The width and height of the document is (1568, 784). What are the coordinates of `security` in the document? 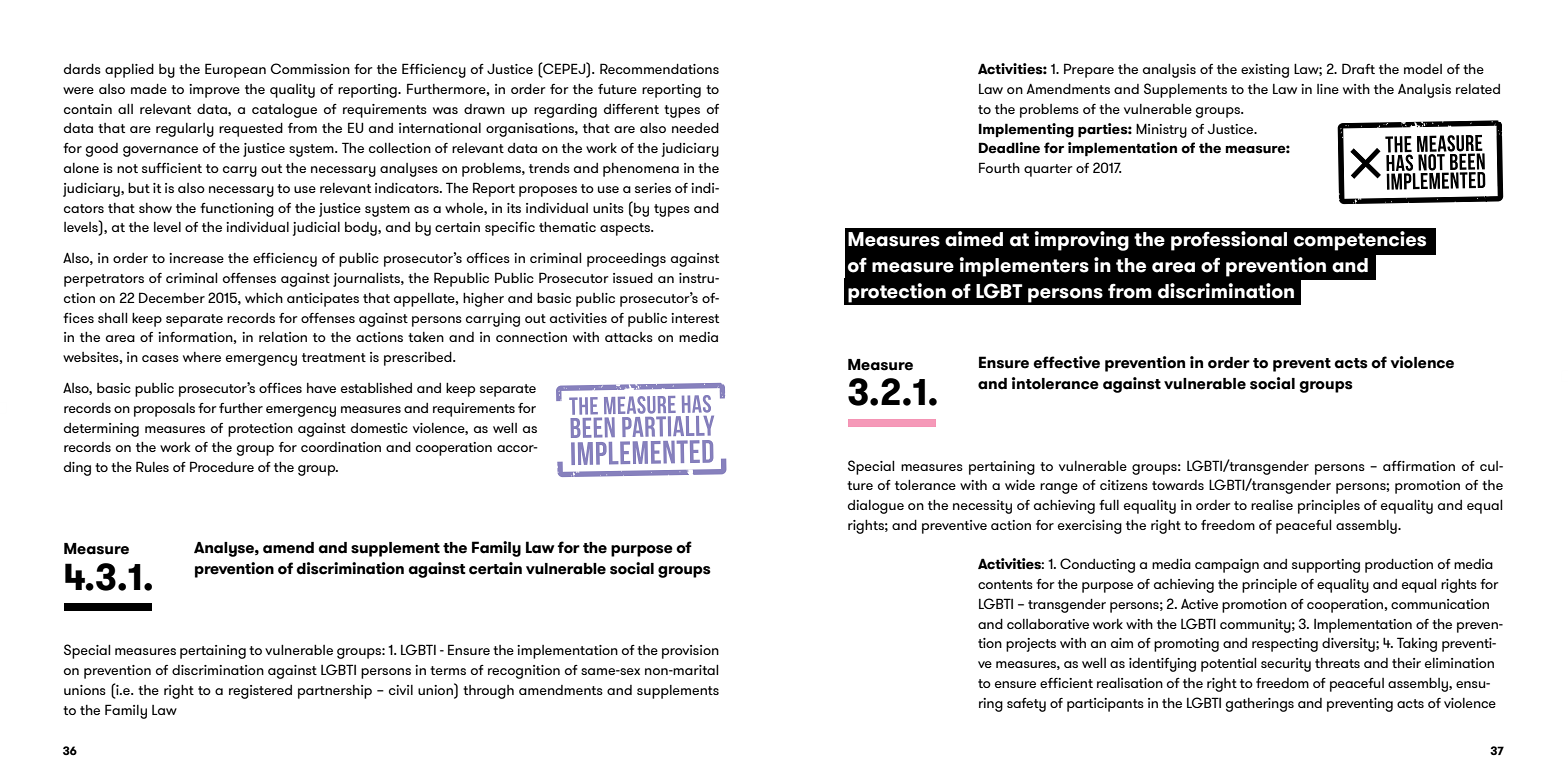 It's located at (1286, 665).
